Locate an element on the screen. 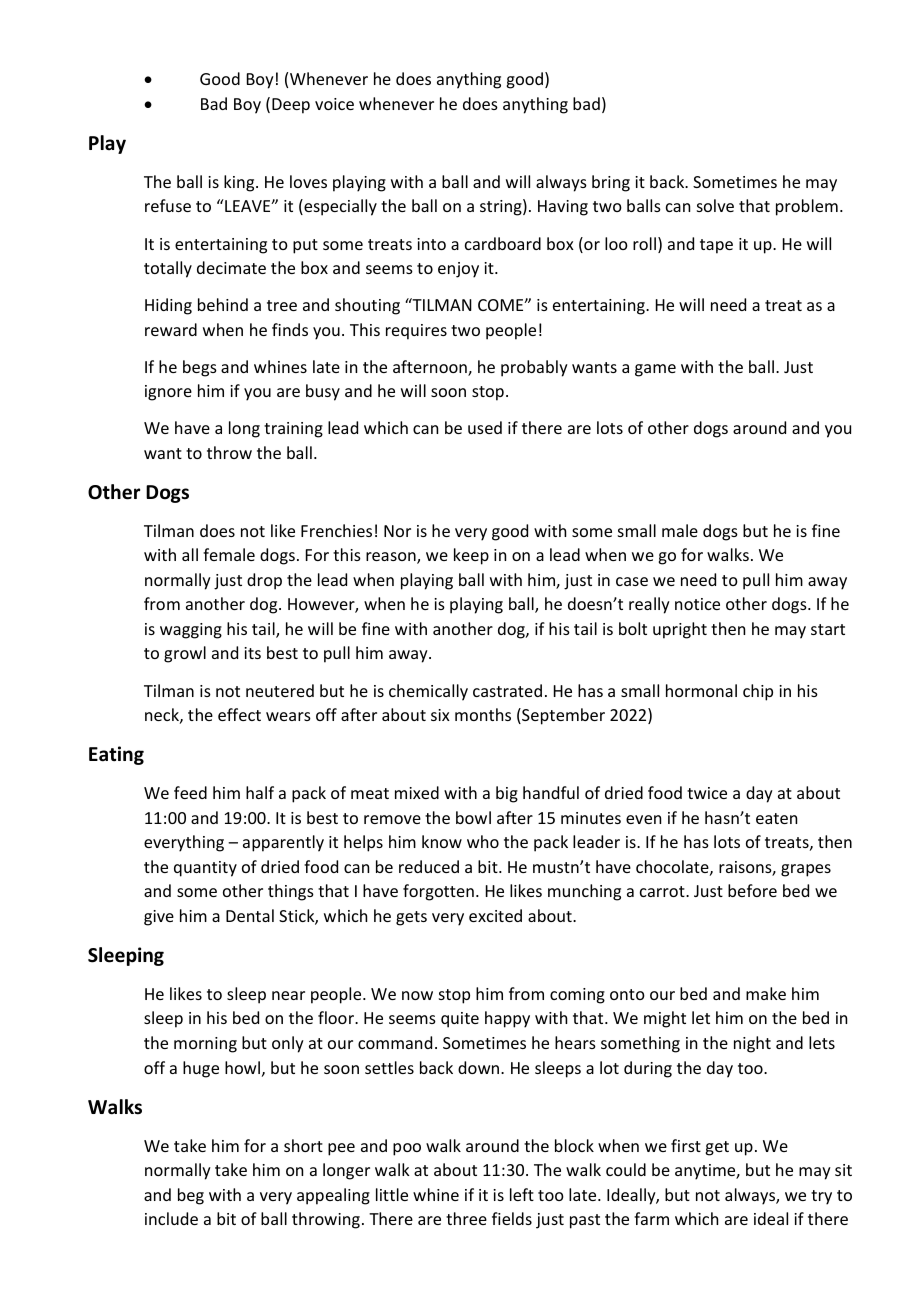 The image size is (924, 1308). include is located at coordinates (171, 1218).
